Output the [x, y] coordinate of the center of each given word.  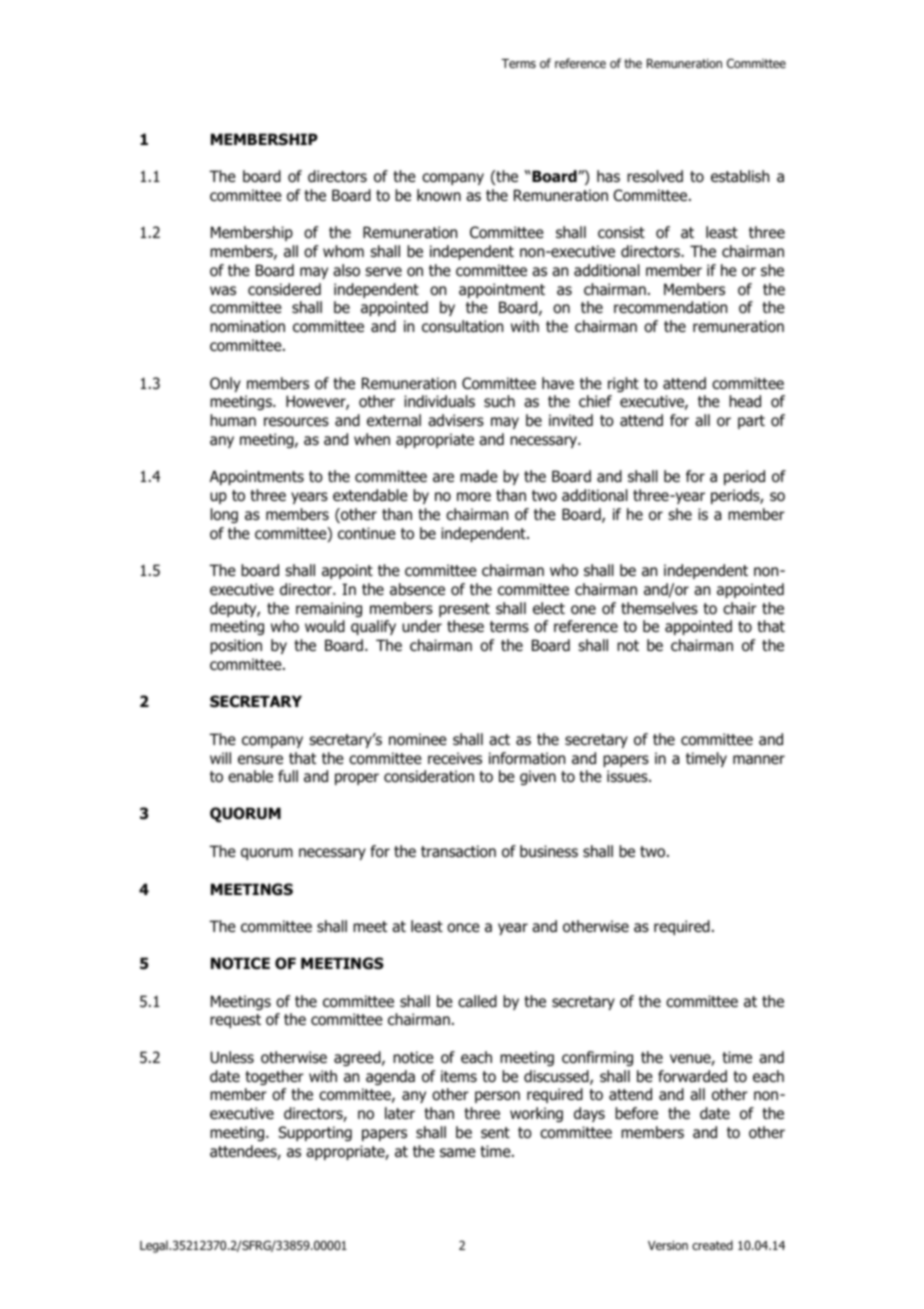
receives [455, 758]
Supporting [315, 1133]
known [439, 195]
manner [759, 760]
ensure [260, 759]
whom [343, 251]
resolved [655, 176]
